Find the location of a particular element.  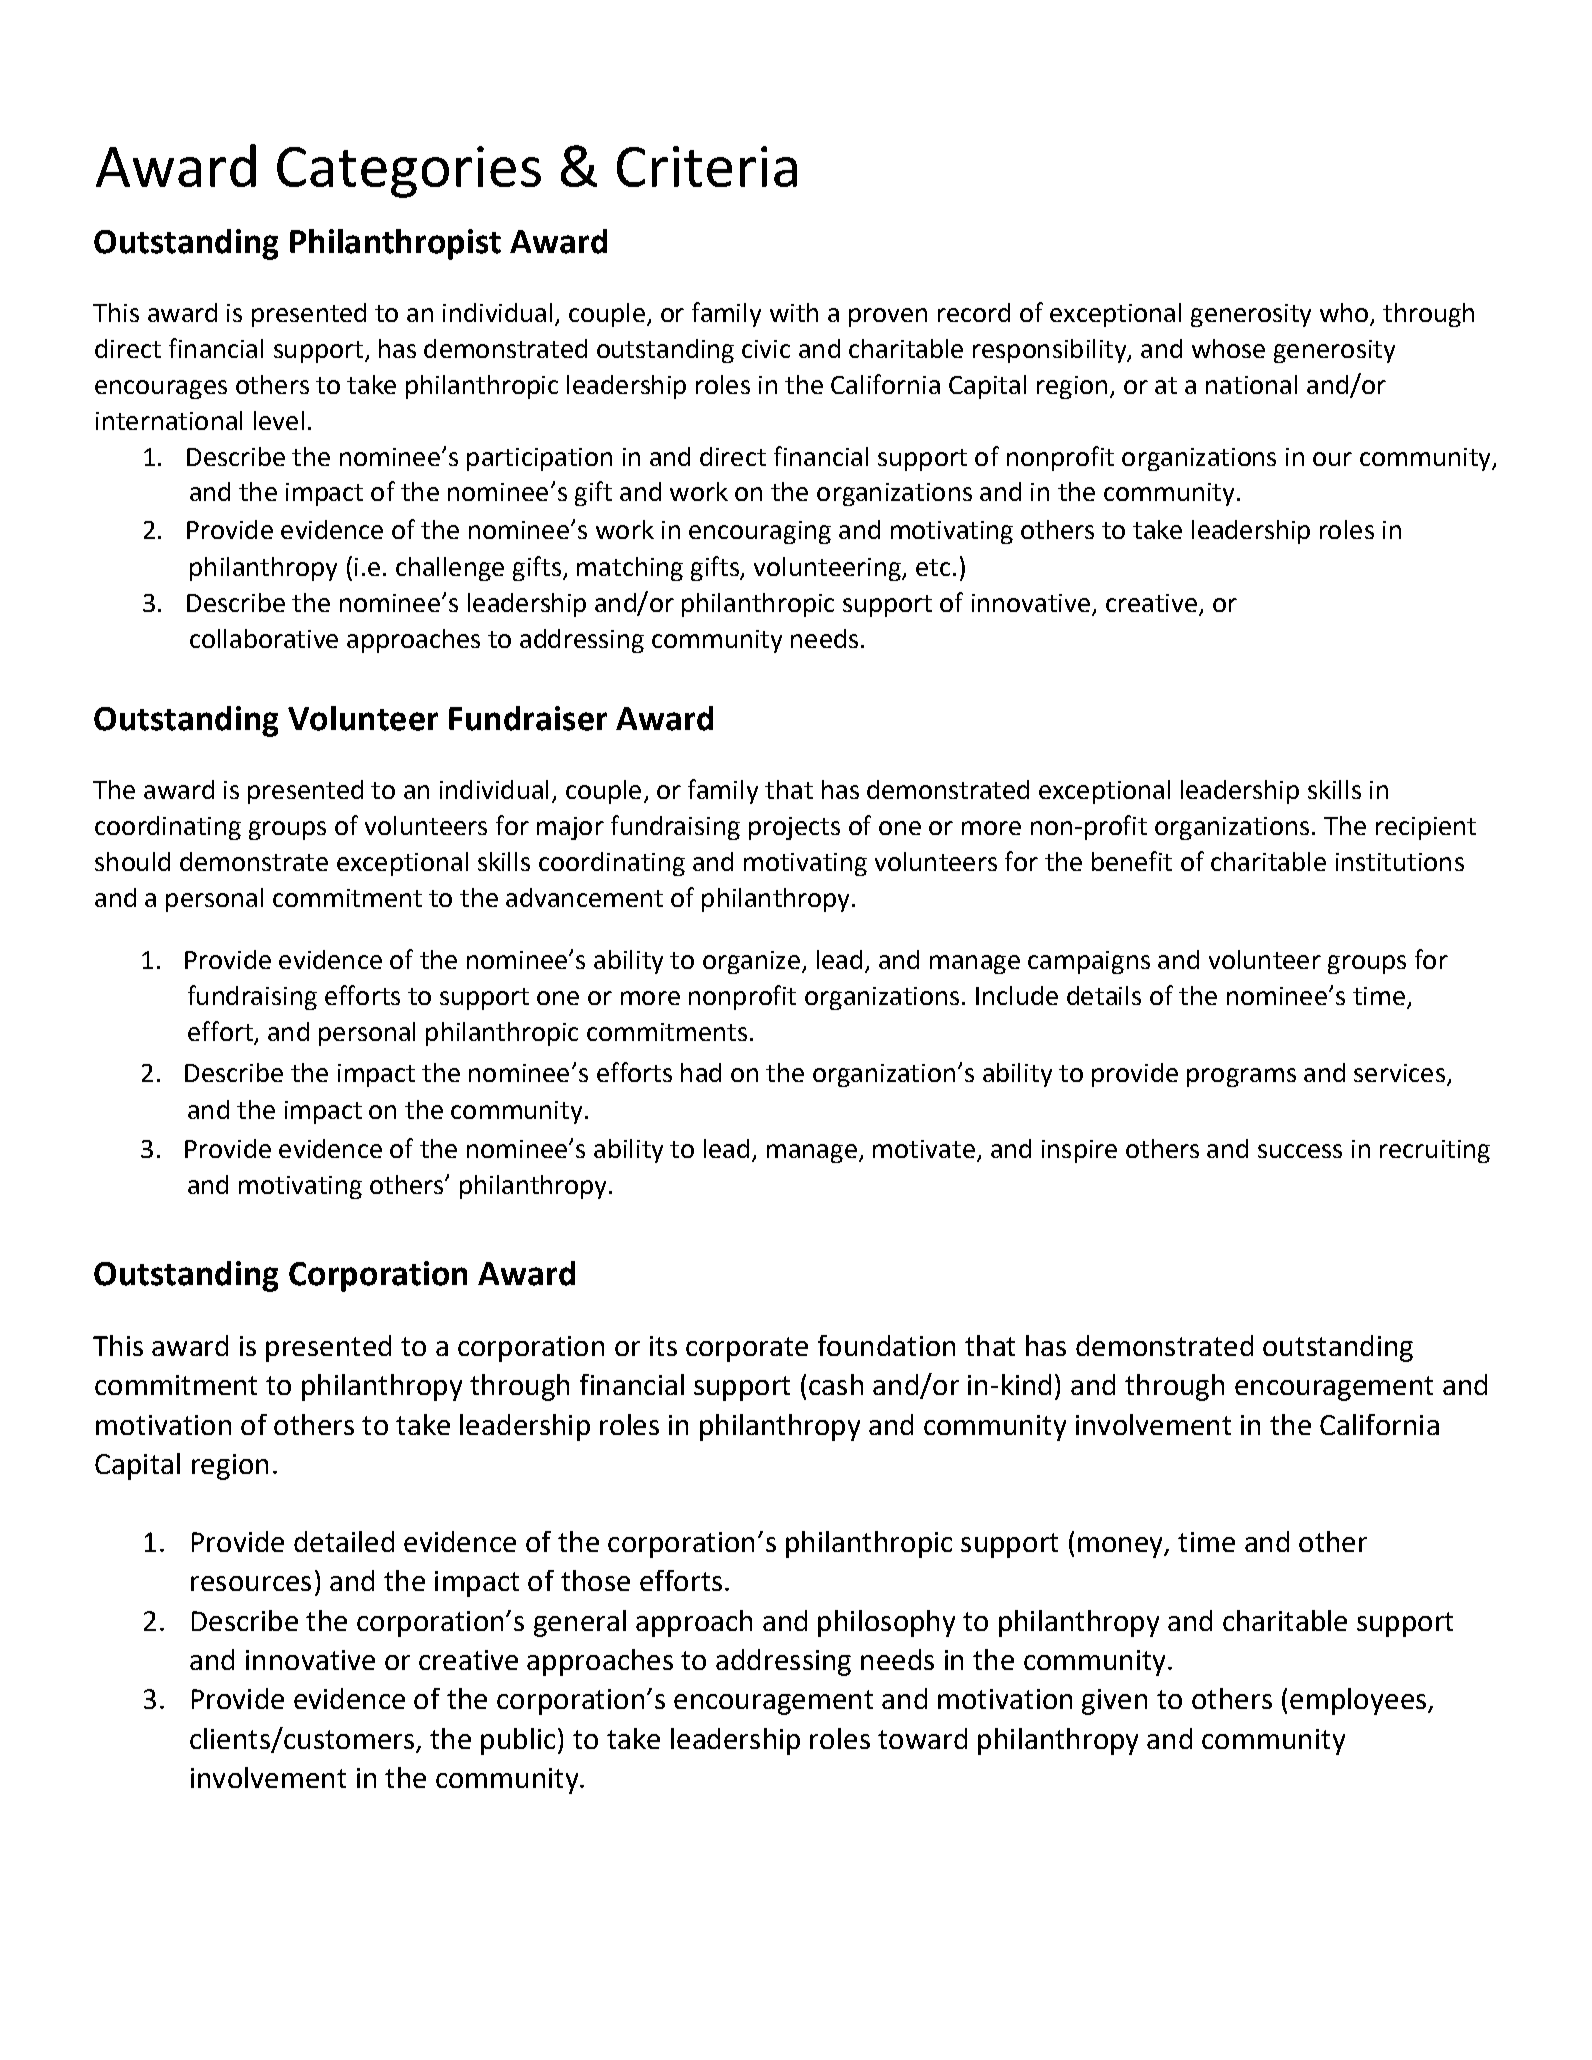

resources is located at coordinates (251, 1583).
